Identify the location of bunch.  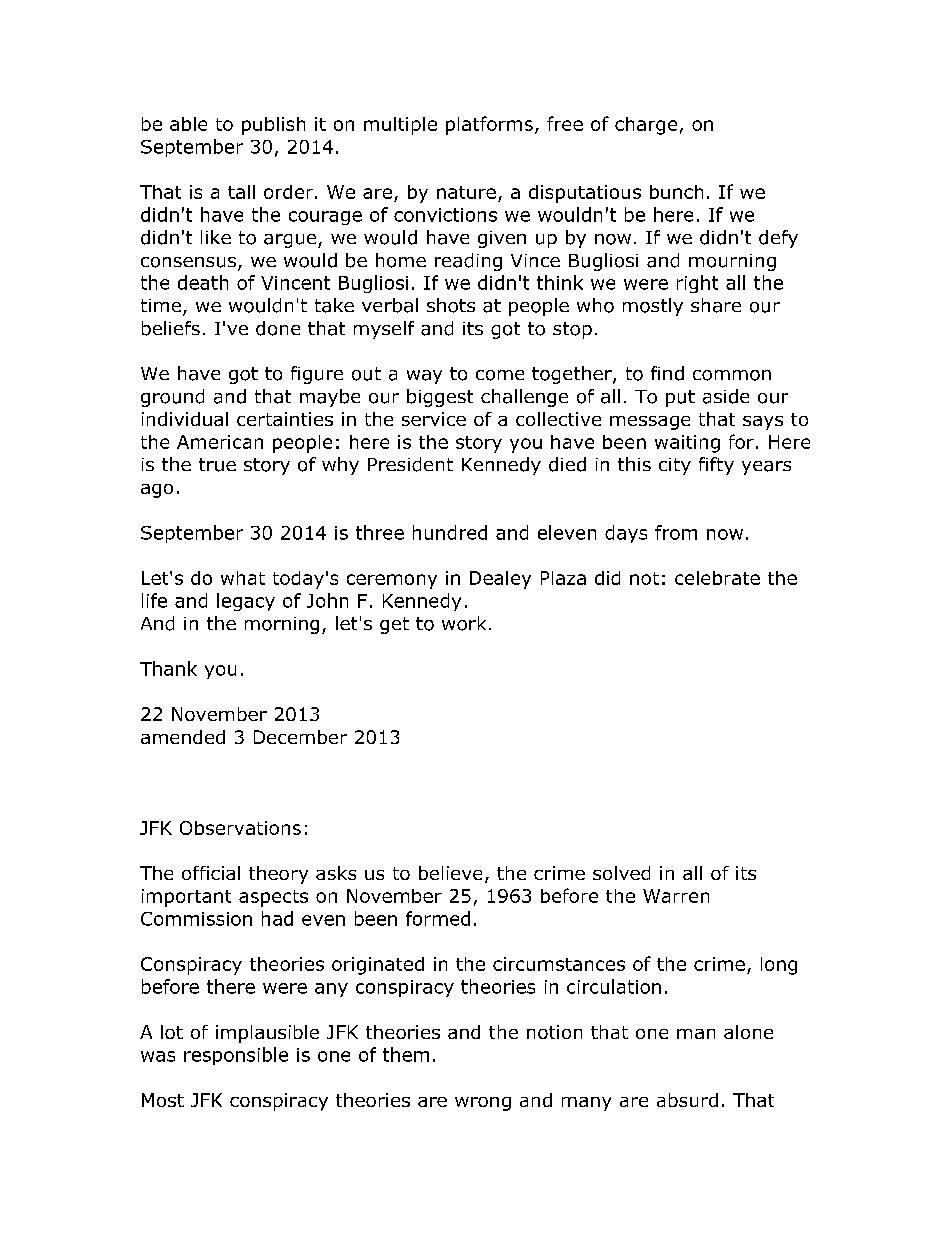
(676, 192).
